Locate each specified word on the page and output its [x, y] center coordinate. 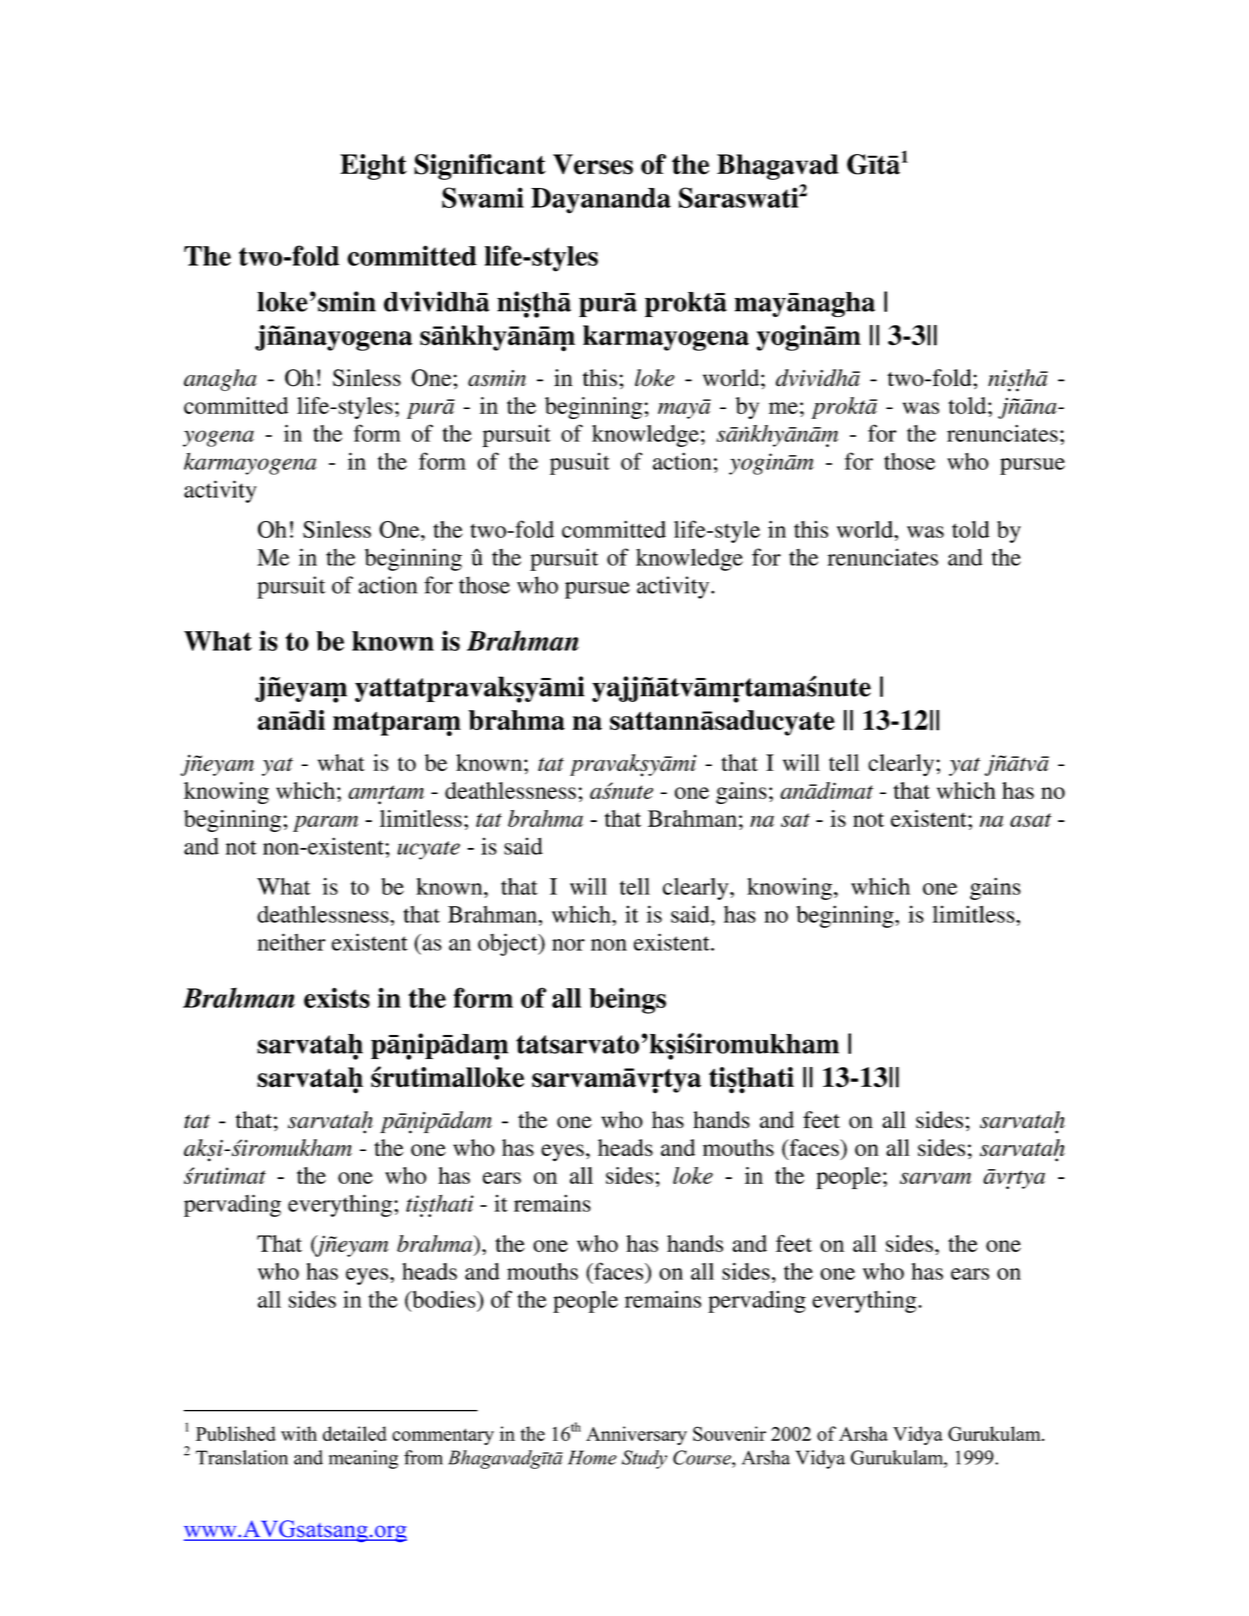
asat [1031, 820]
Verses [593, 164]
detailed [355, 1433]
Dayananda [601, 201]
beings [627, 1000]
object [509, 944]
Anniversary [636, 1435]
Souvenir [729, 1433]
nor [568, 945]
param [325, 823]
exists [337, 997]
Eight [373, 167]
